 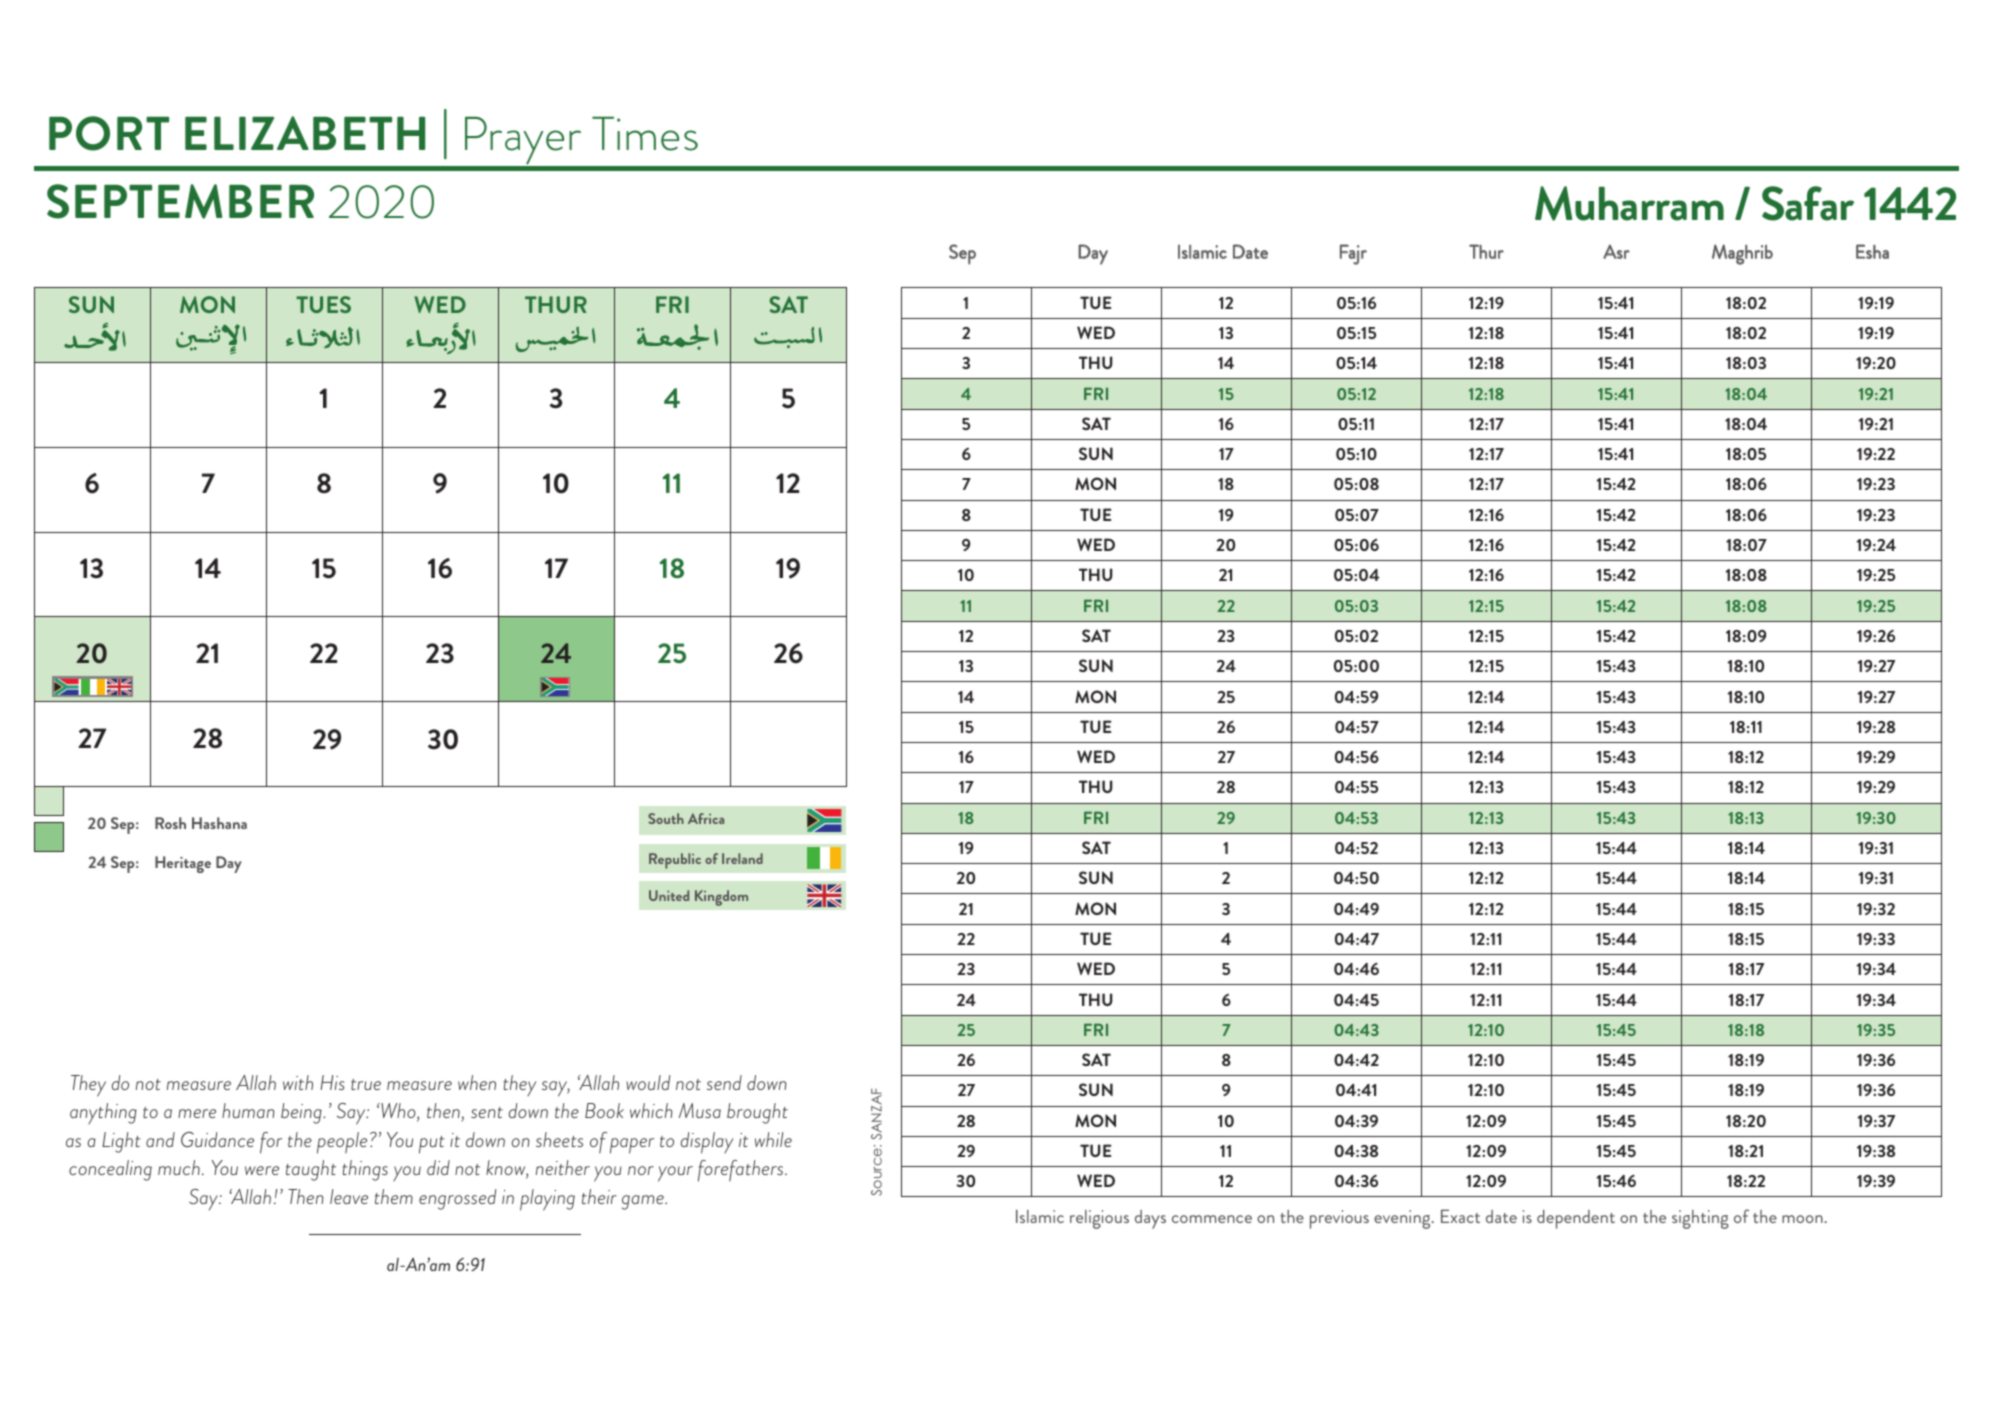 What do you see at coordinates (742, 858) in the screenshot?
I see `Ireland` at bounding box center [742, 858].
